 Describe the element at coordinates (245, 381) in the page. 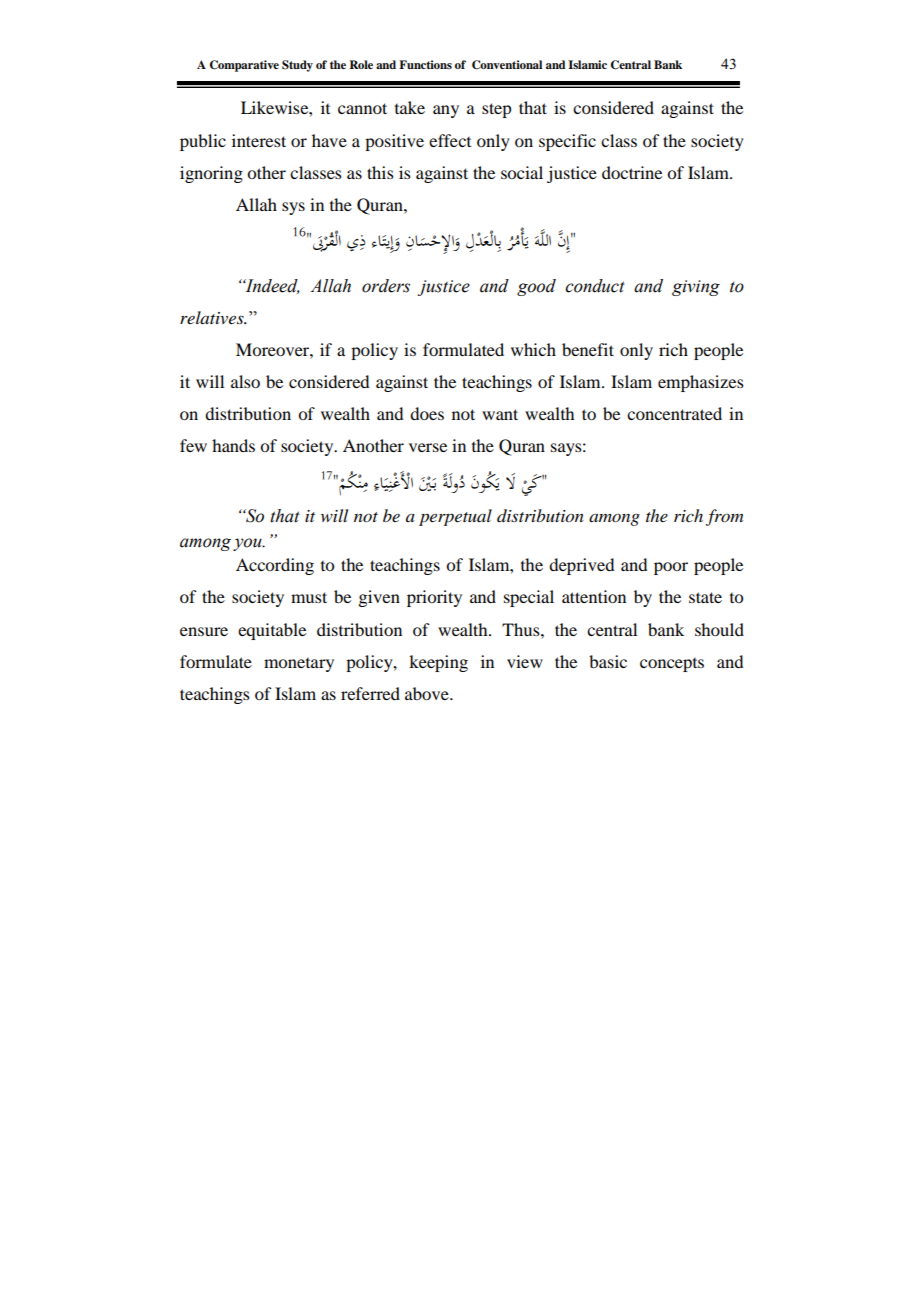

I see `also` at that location.
